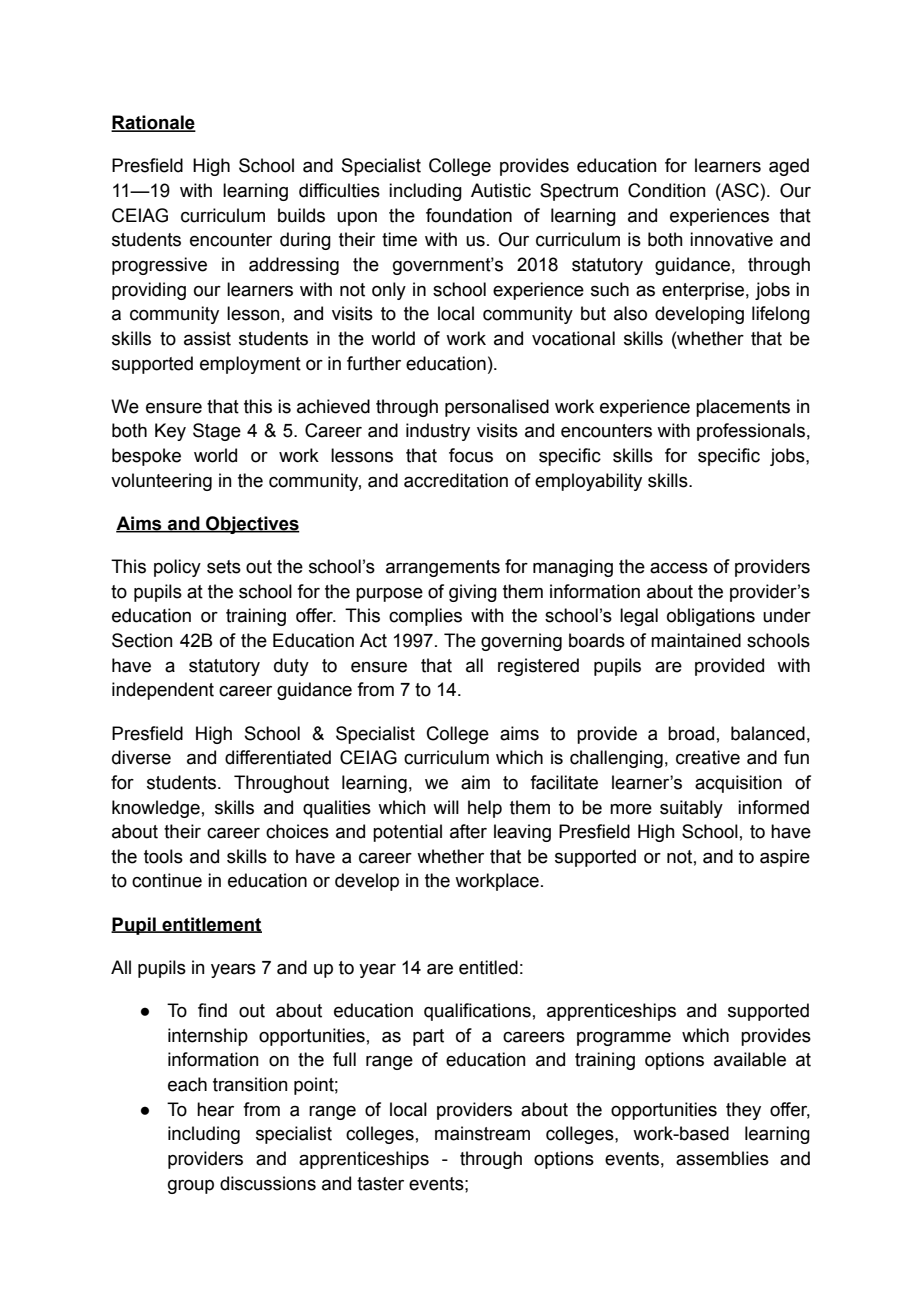 Image resolution: width=924 pixels, height=1307 pixels. What do you see at coordinates (666, 190) in the page?
I see `Condition` at bounding box center [666, 190].
